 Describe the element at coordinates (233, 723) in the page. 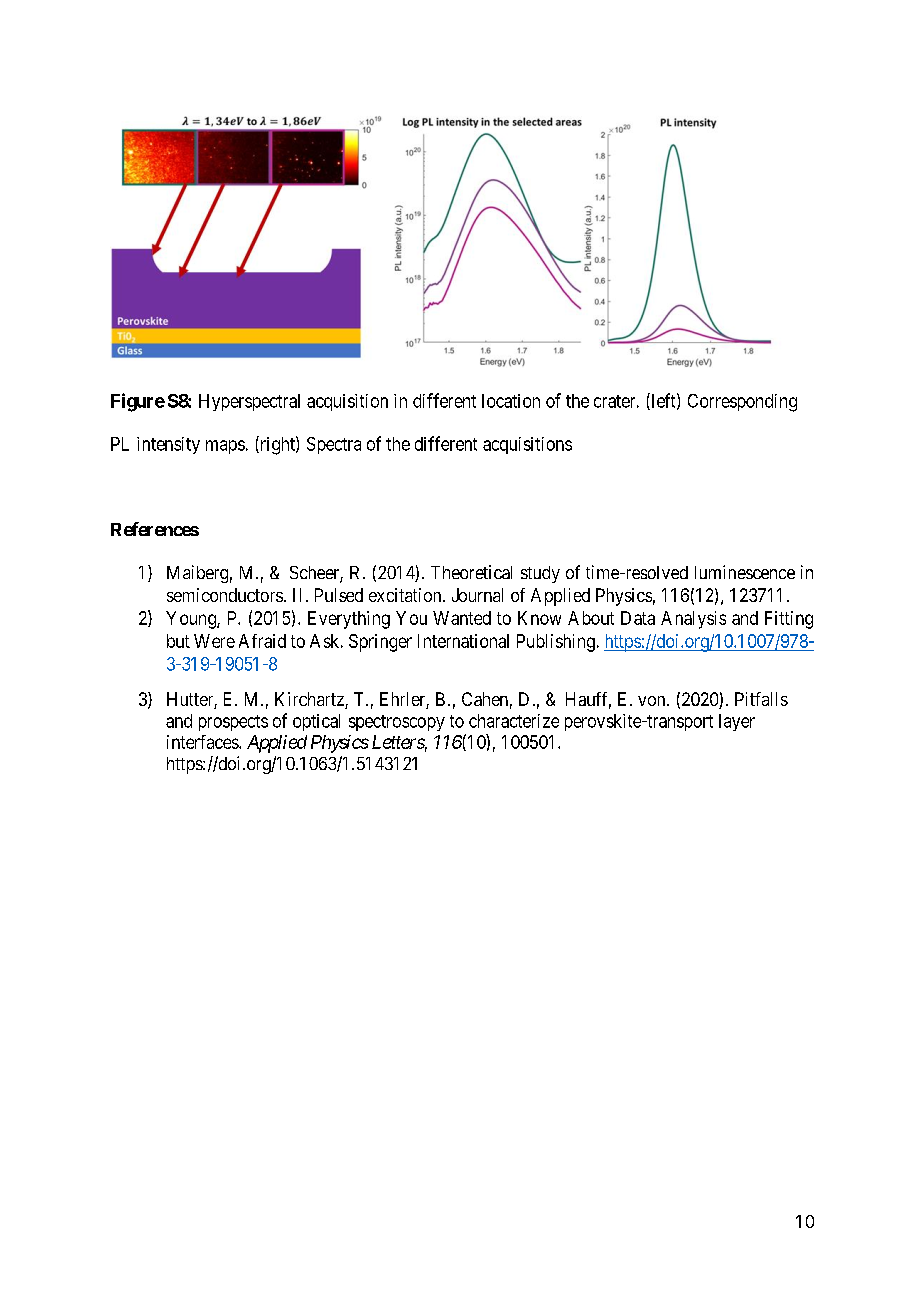

I see `prospects` at that location.
